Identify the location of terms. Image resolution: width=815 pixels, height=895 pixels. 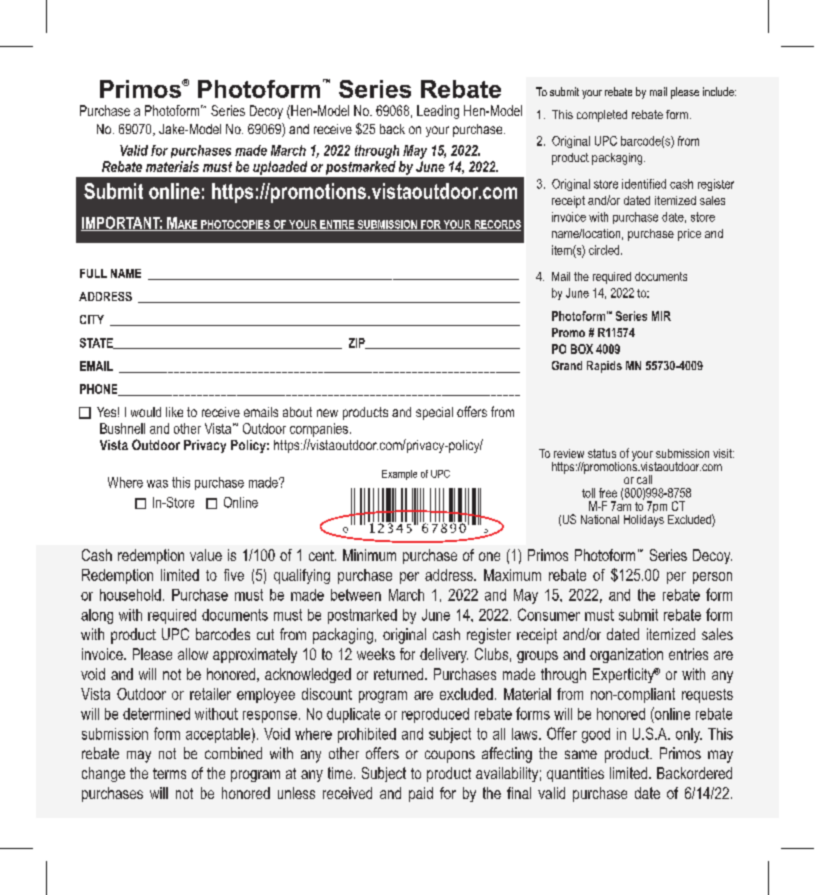
(169, 773).
